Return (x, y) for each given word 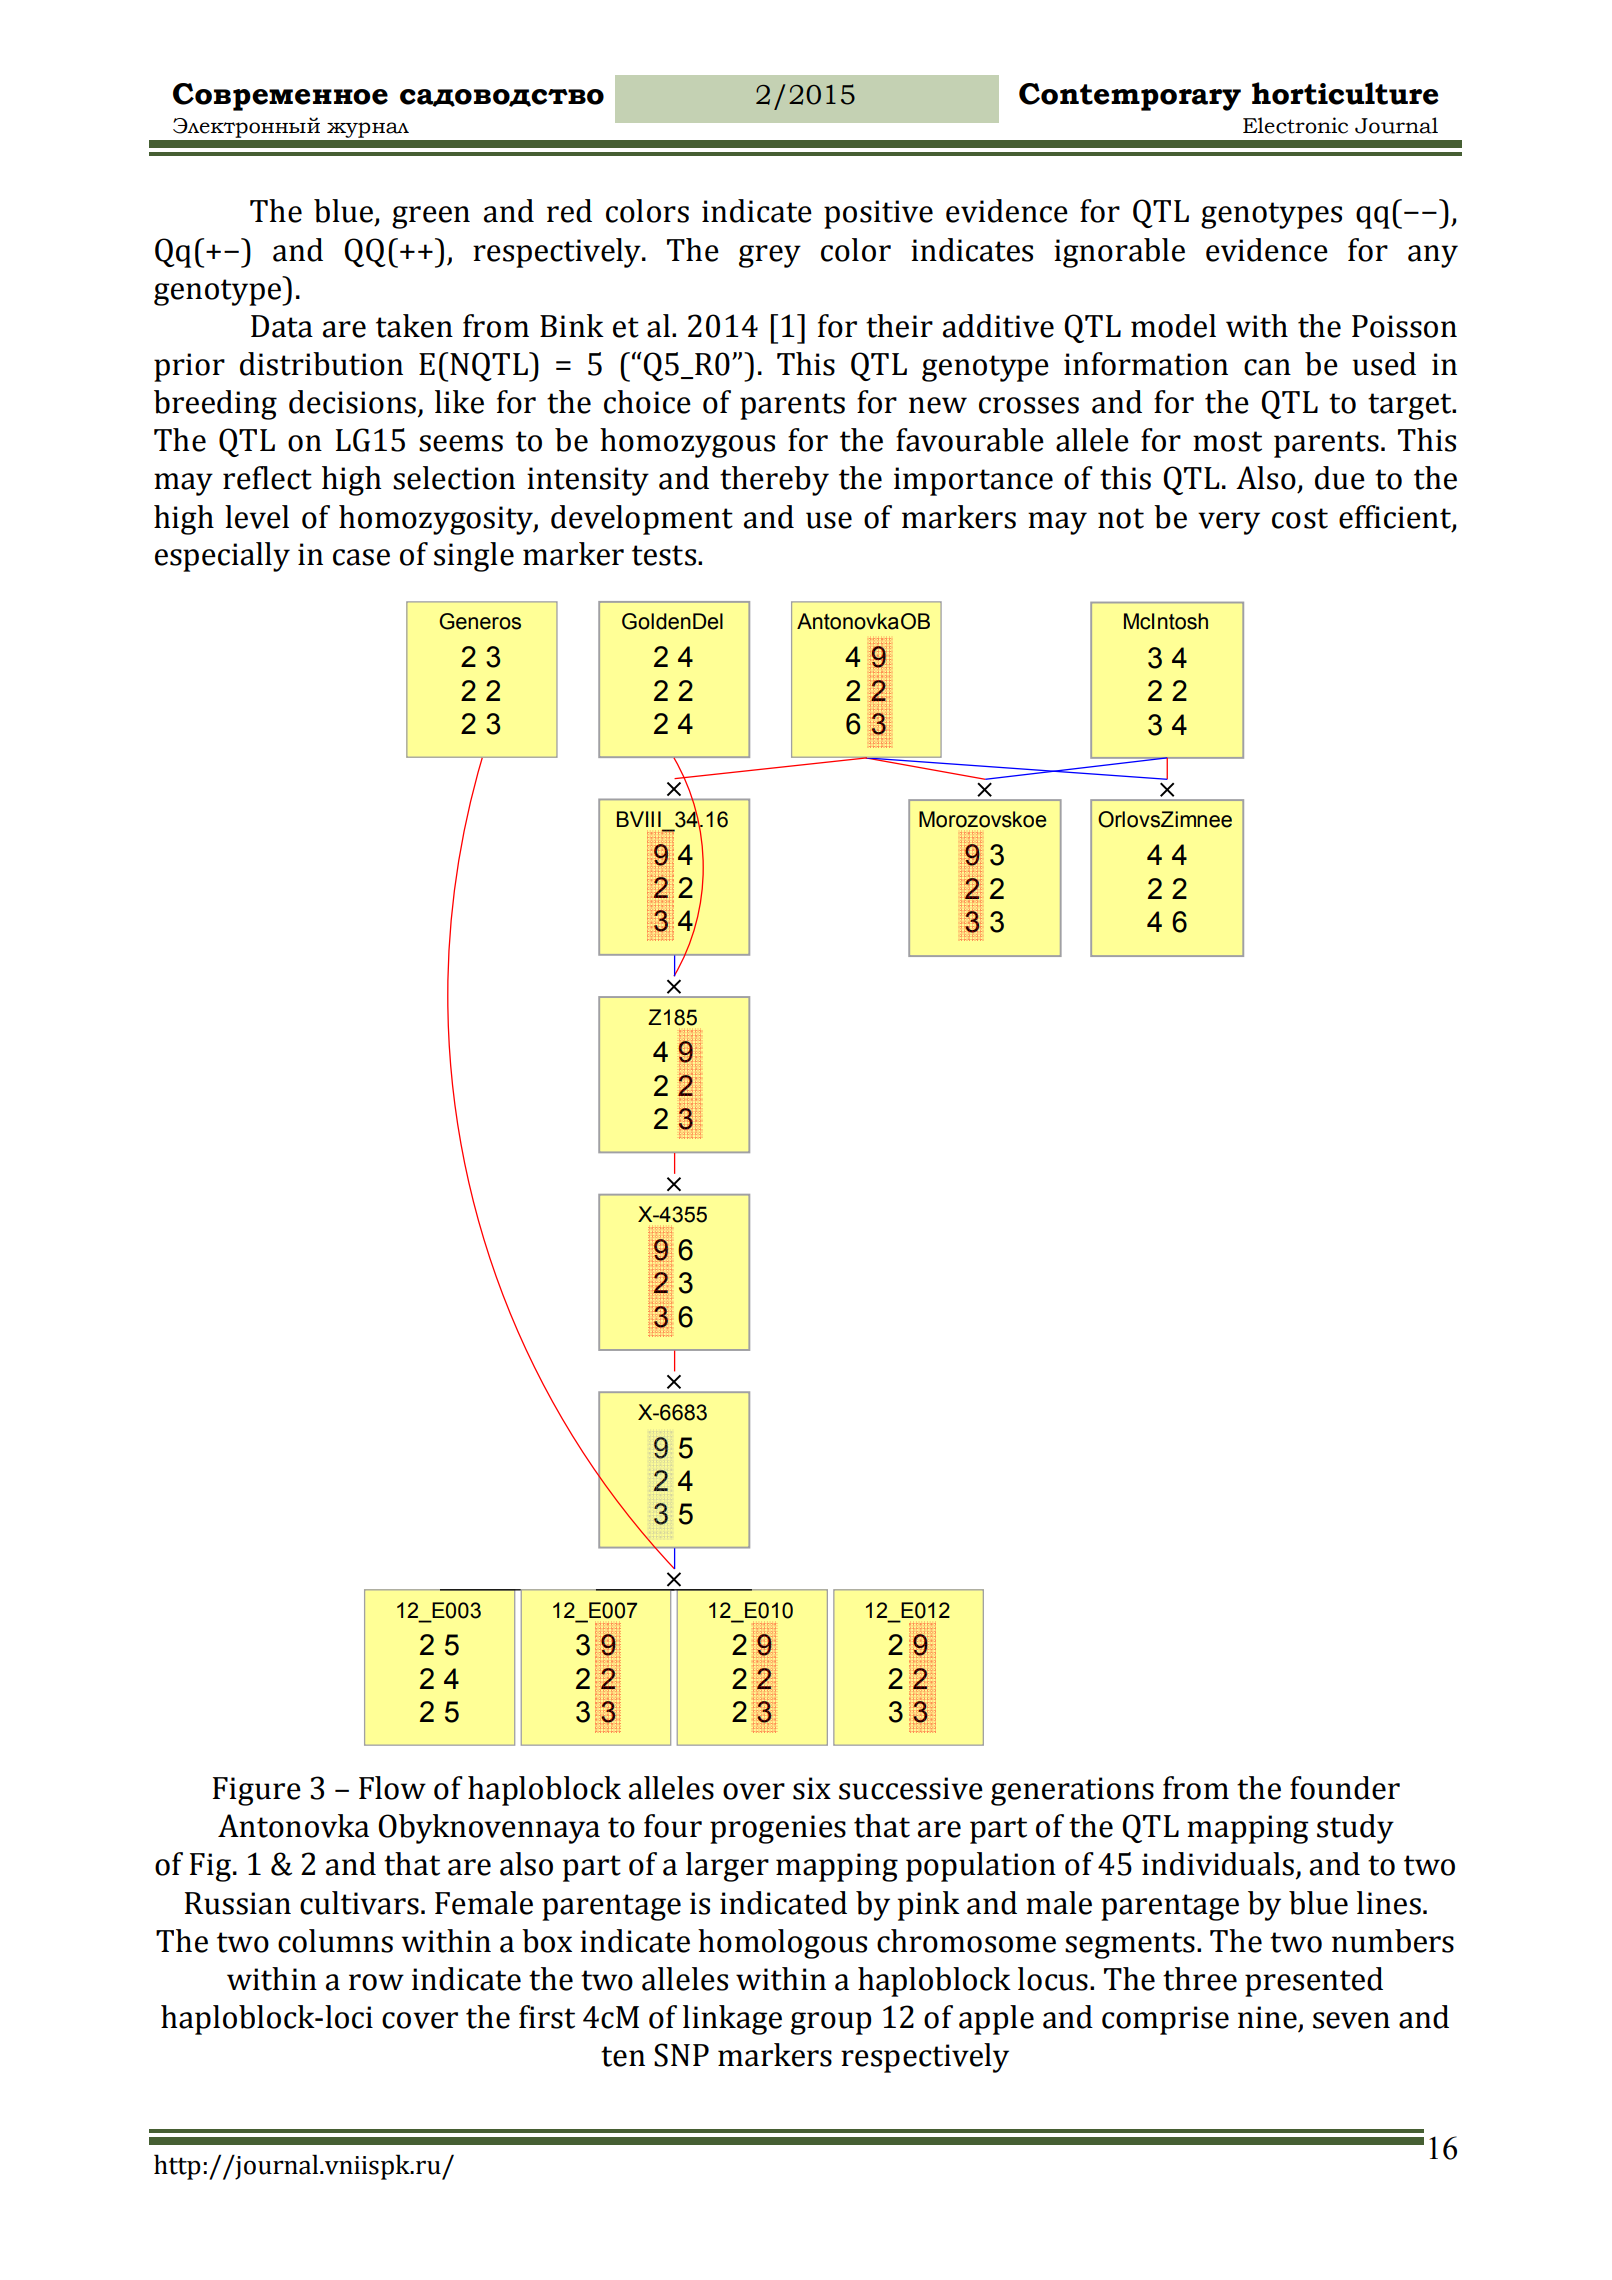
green (431, 217)
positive (878, 214)
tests (664, 555)
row (376, 1982)
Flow (392, 1788)
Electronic (1295, 125)
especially (222, 557)
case (361, 557)
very (1229, 523)
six (812, 1788)
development (642, 520)
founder (1345, 1788)
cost (1300, 518)
